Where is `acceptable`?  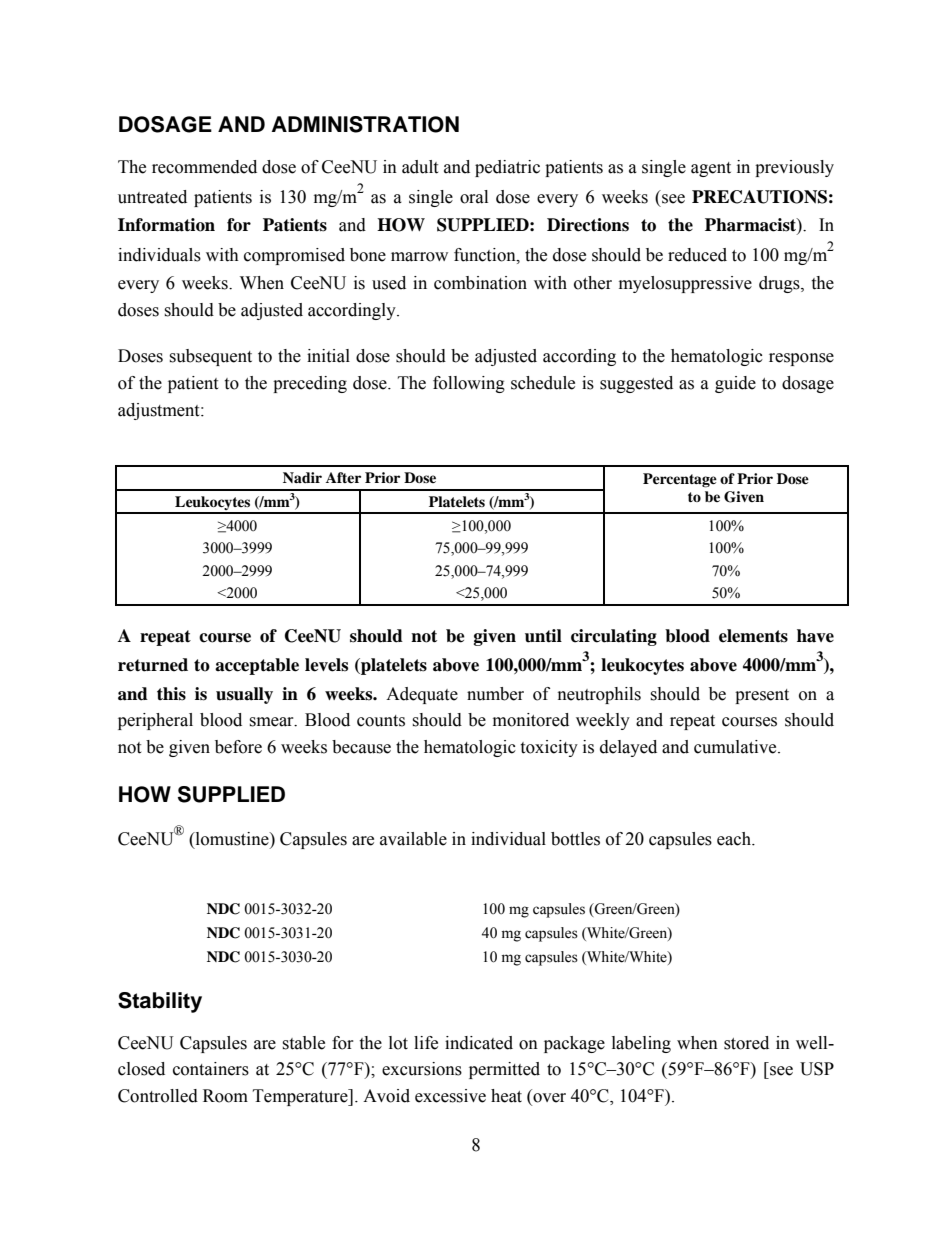
acceptable is located at coordinates (257, 666).
